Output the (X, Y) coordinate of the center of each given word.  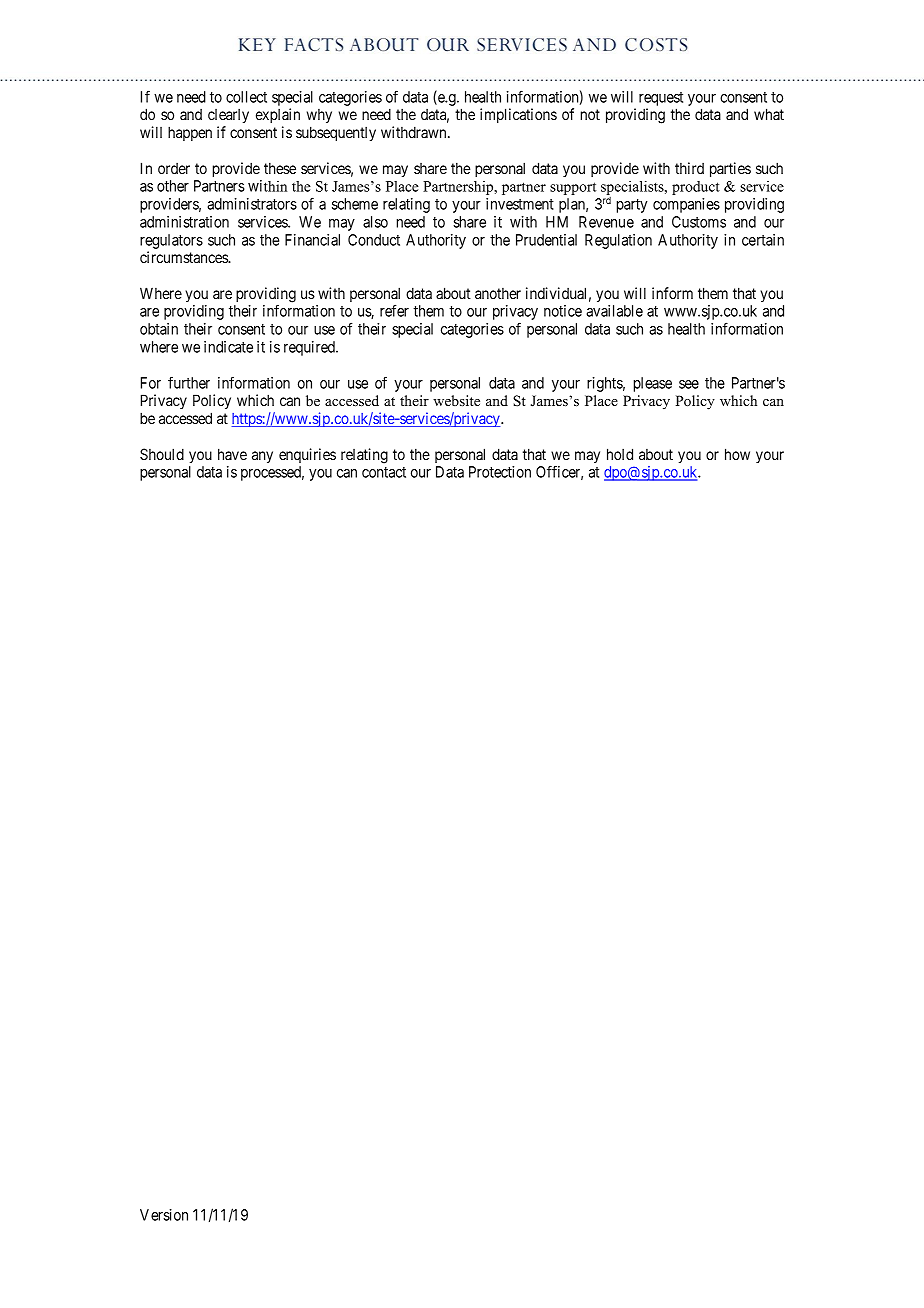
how (737, 454)
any (262, 457)
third (689, 168)
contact (384, 472)
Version (164, 1215)
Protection (500, 472)
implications (518, 115)
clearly (228, 115)
